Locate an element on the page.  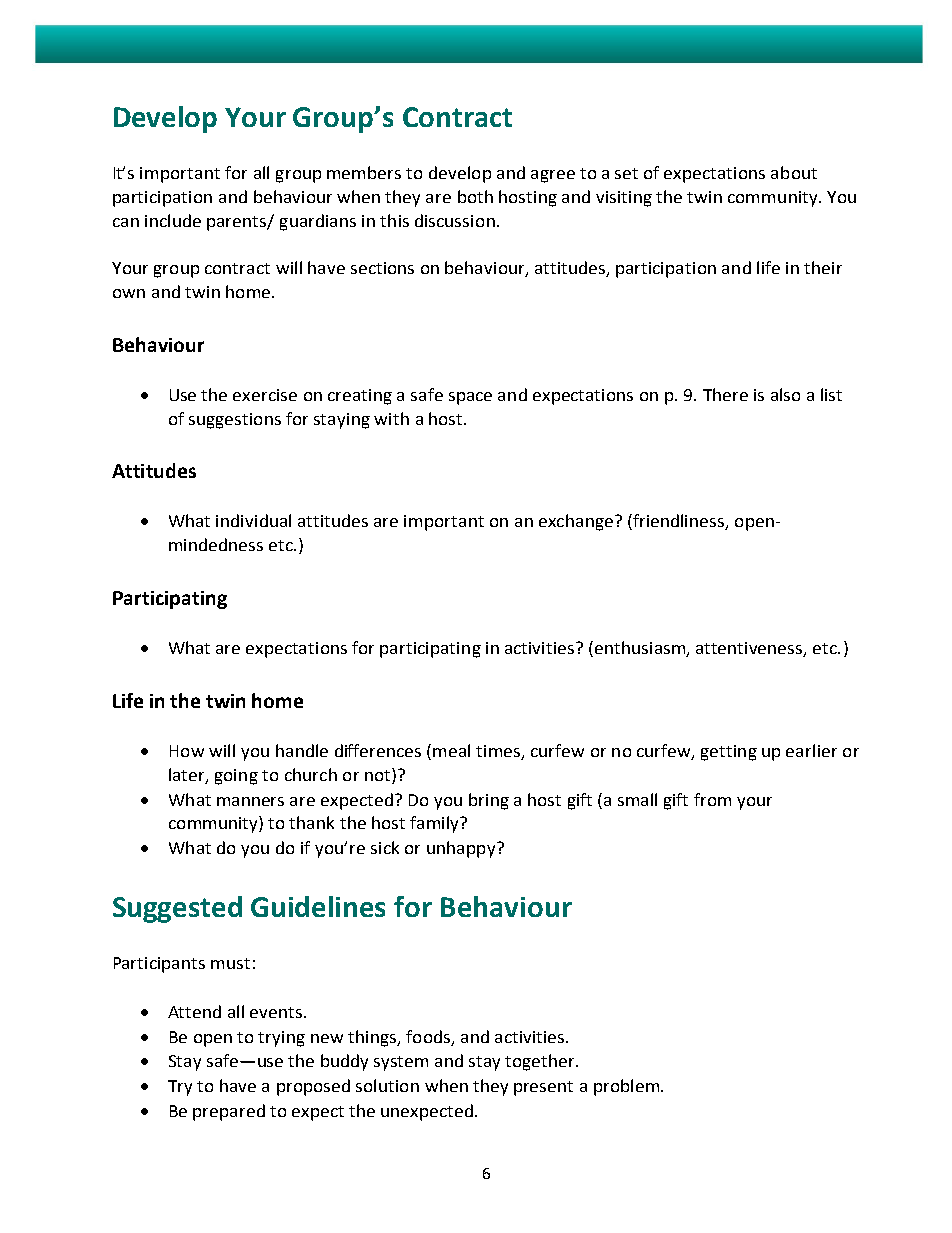
problem is located at coordinates (626, 1087).
